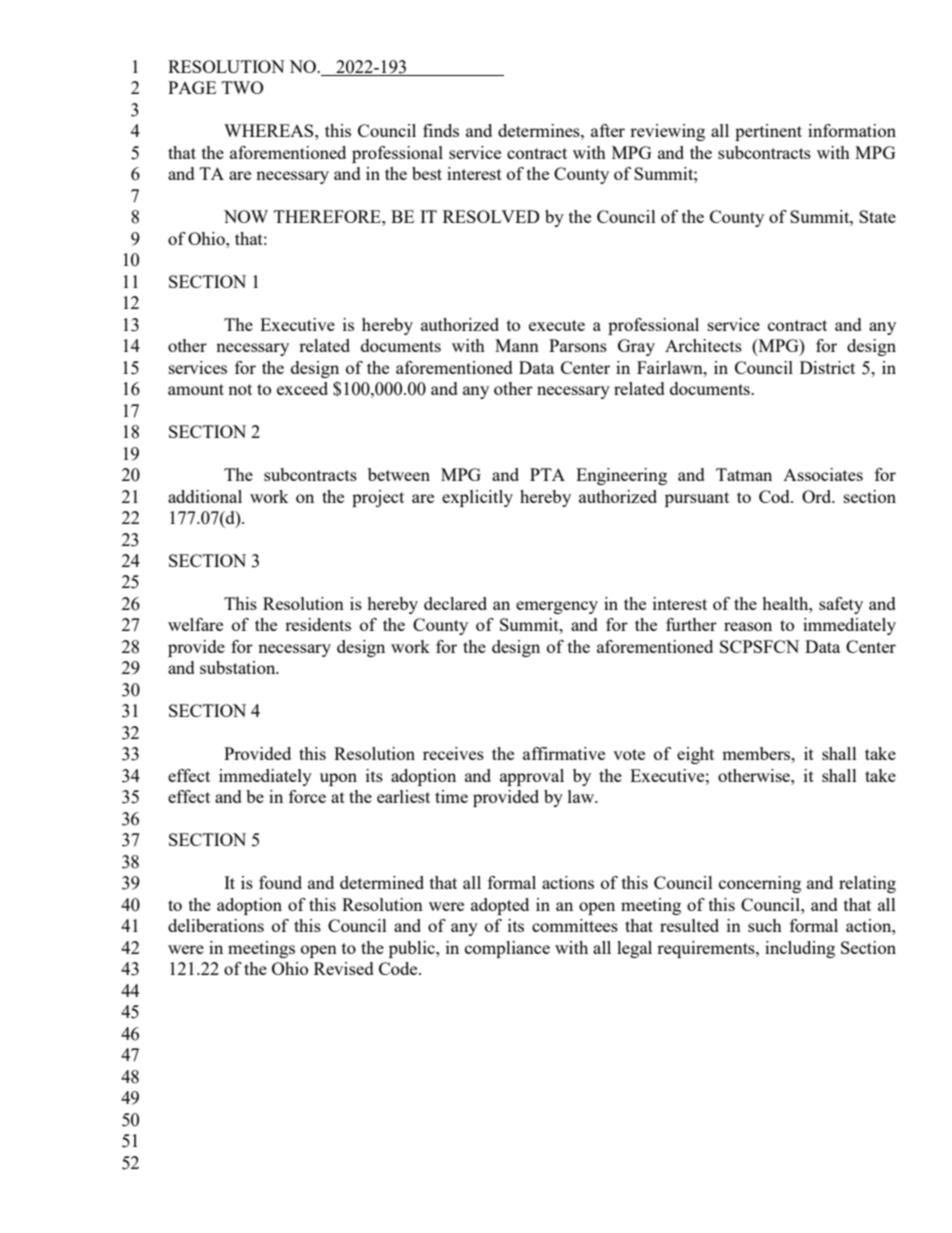  What do you see at coordinates (768, 132) in the screenshot?
I see `pertinent` at bounding box center [768, 132].
